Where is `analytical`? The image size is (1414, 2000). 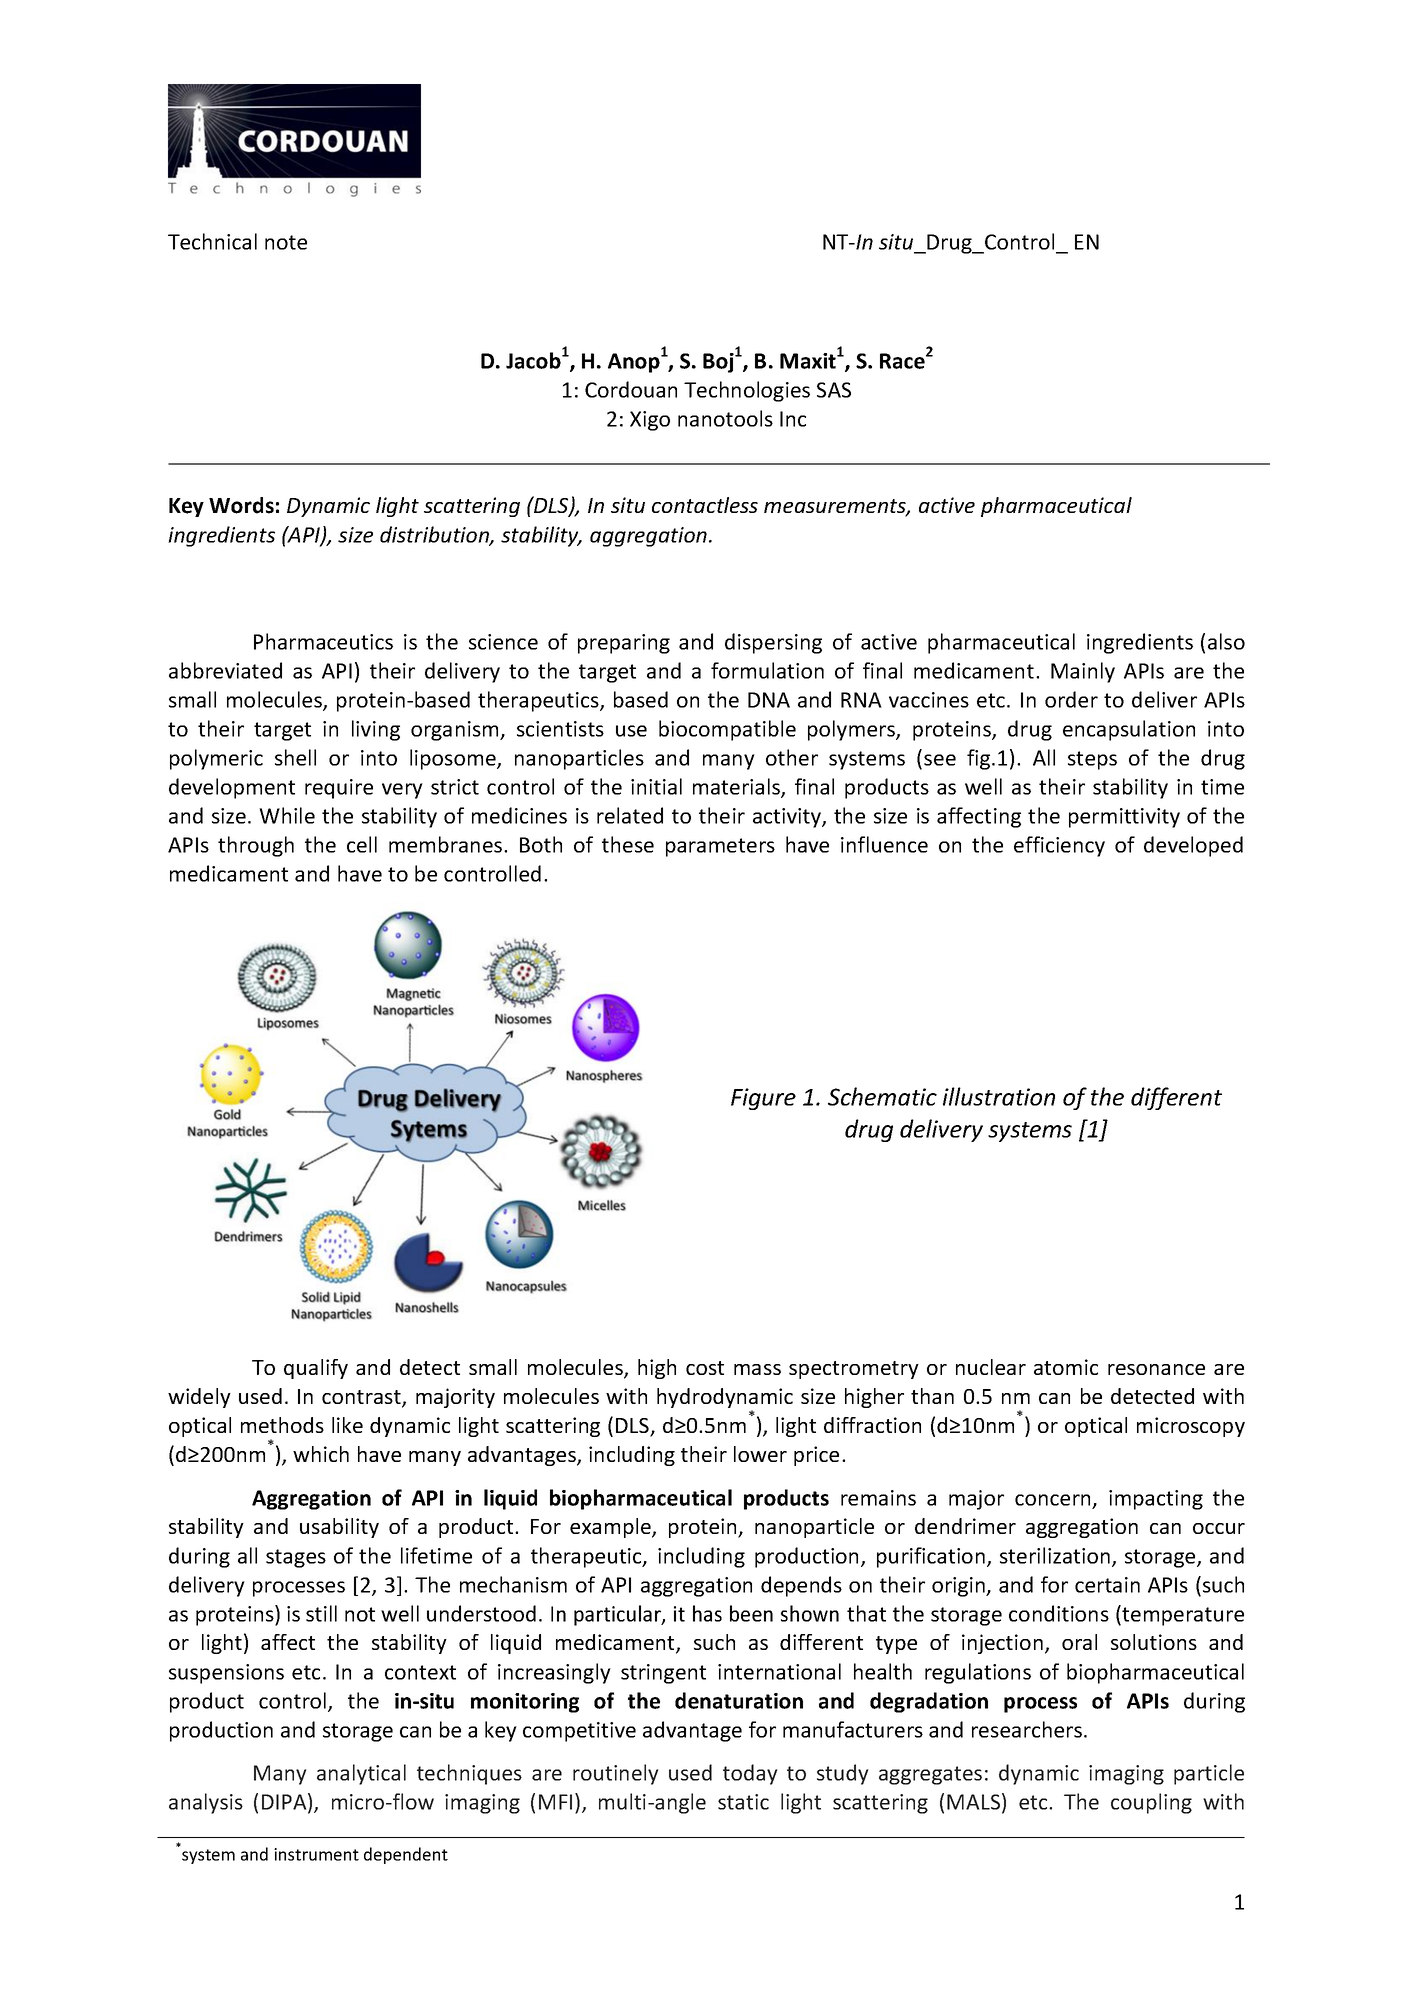 analytical is located at coordinates (361, 1774).
